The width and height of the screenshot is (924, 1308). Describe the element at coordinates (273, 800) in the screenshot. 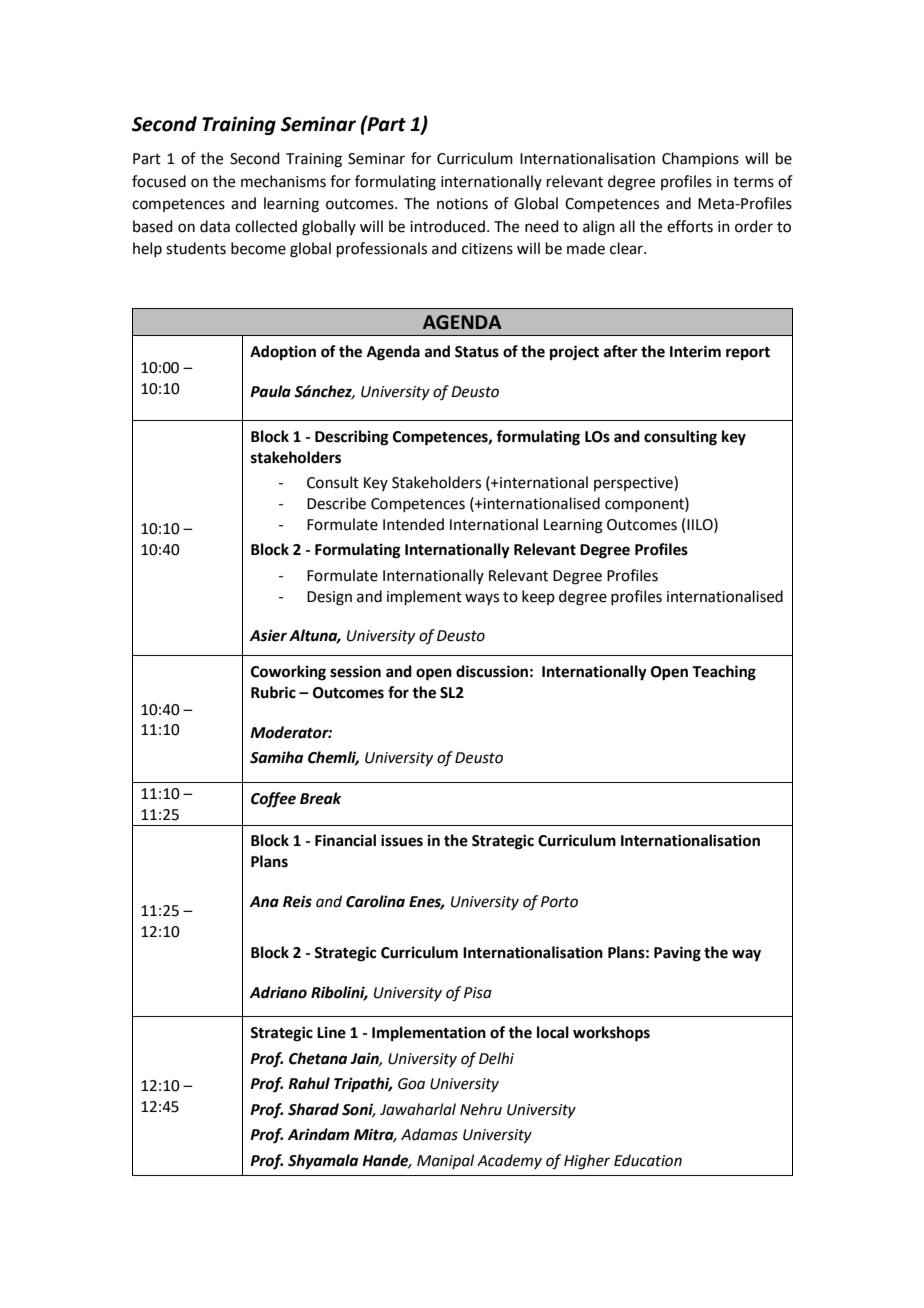

I see `Coffee` at that location.
